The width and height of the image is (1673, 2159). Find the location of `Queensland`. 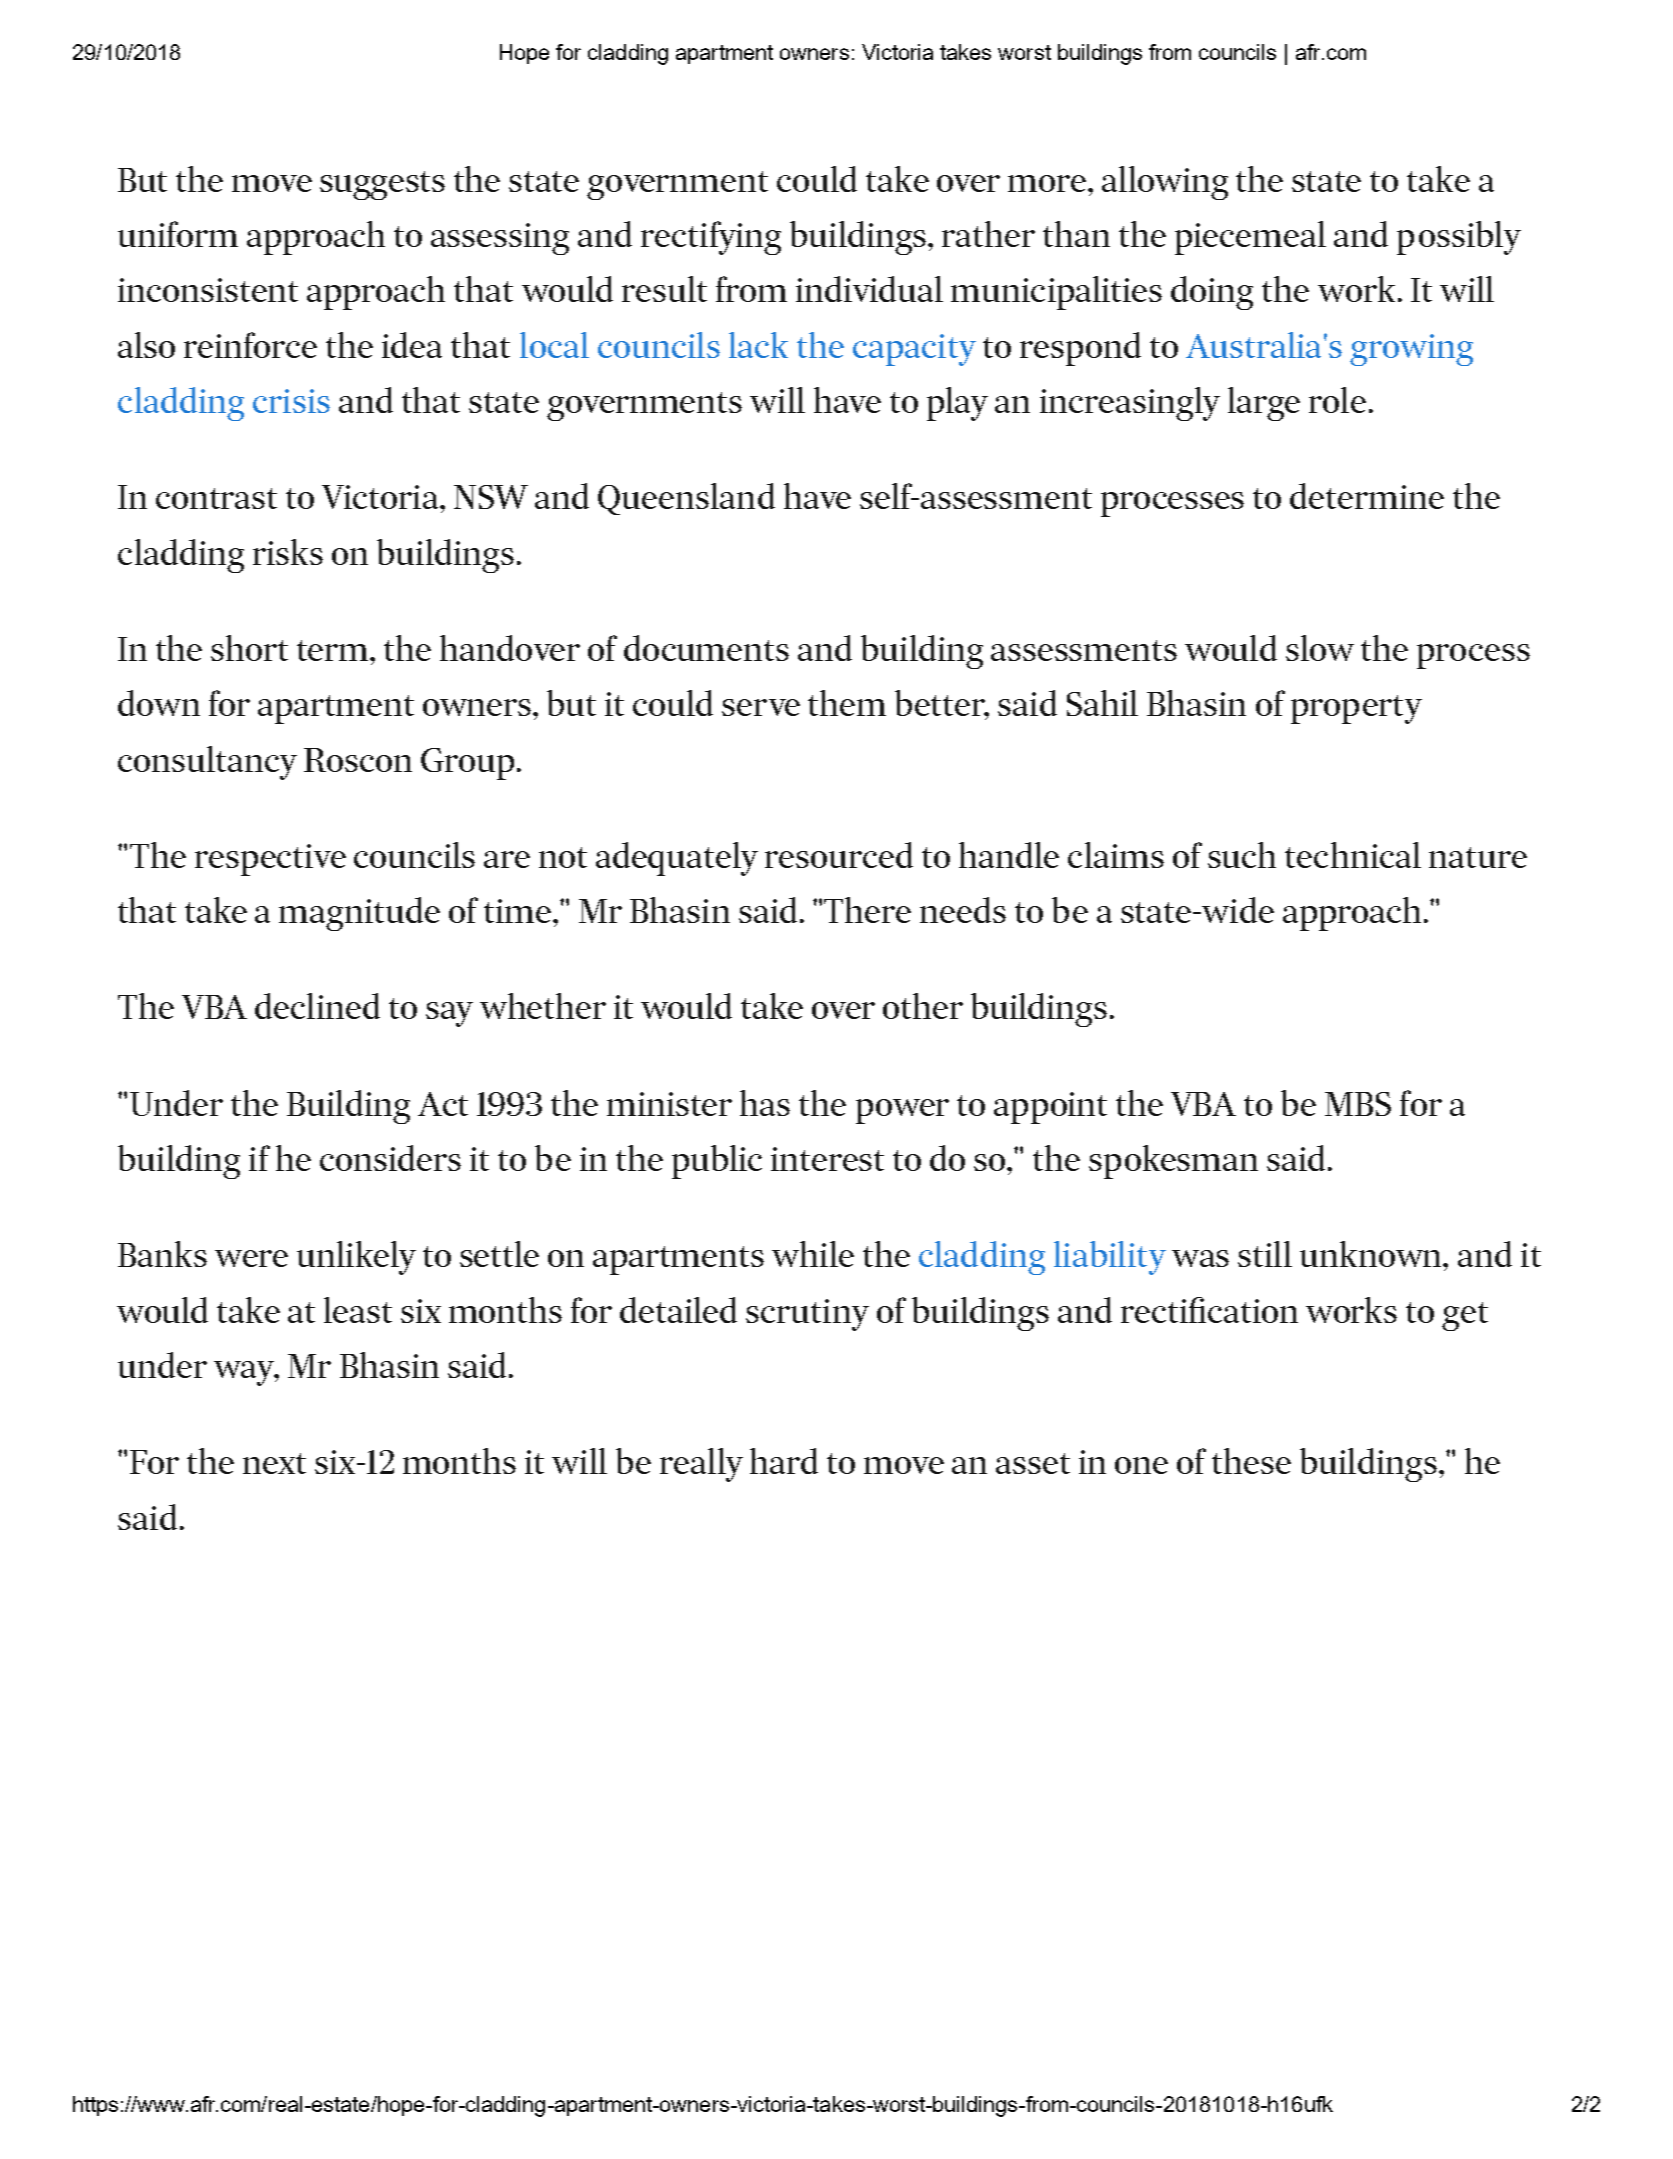

Queensland is located at coordinates (686, 499).
